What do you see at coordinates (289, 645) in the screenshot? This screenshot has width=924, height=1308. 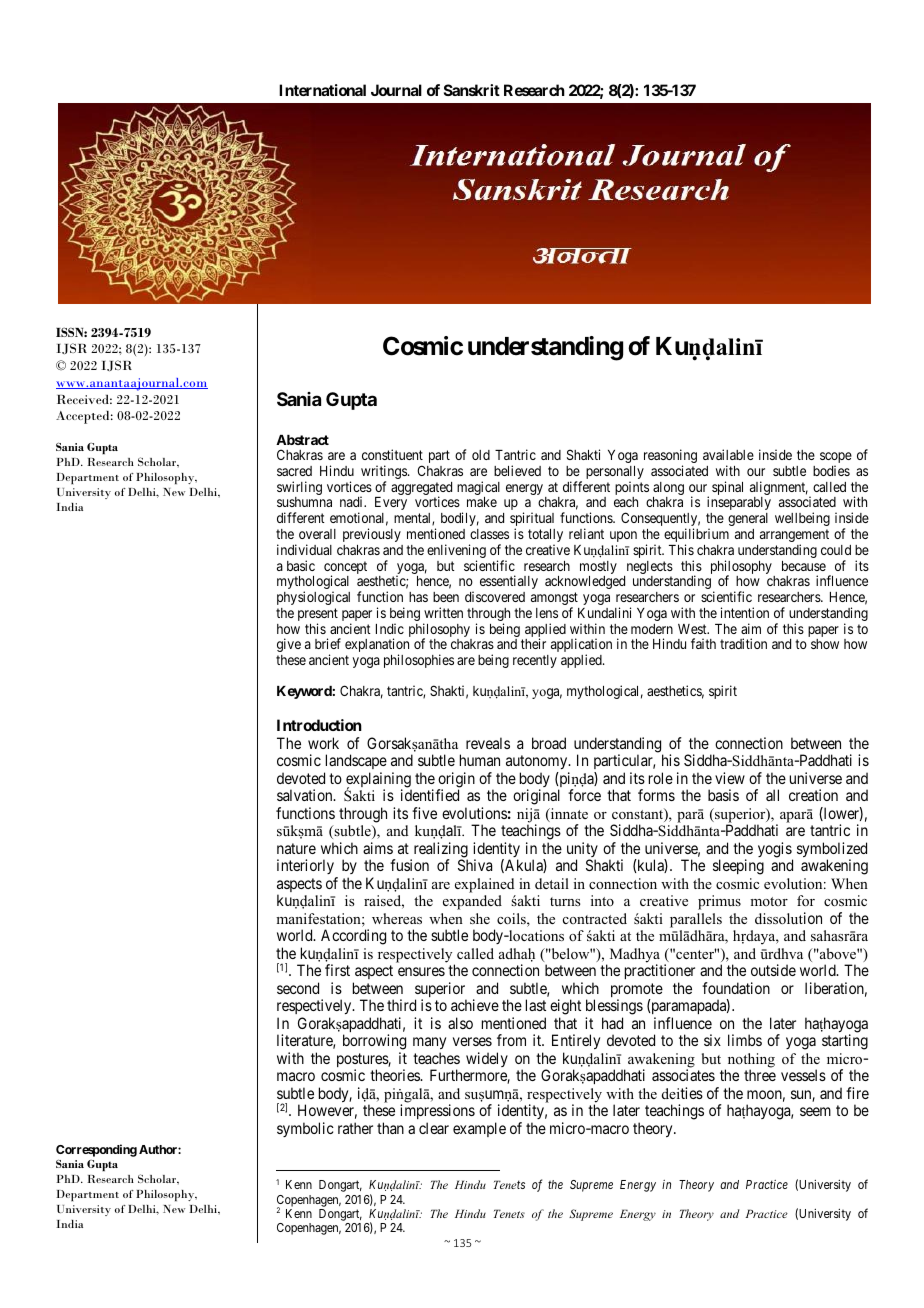 I see `give` at bounding box center [289, 645].
